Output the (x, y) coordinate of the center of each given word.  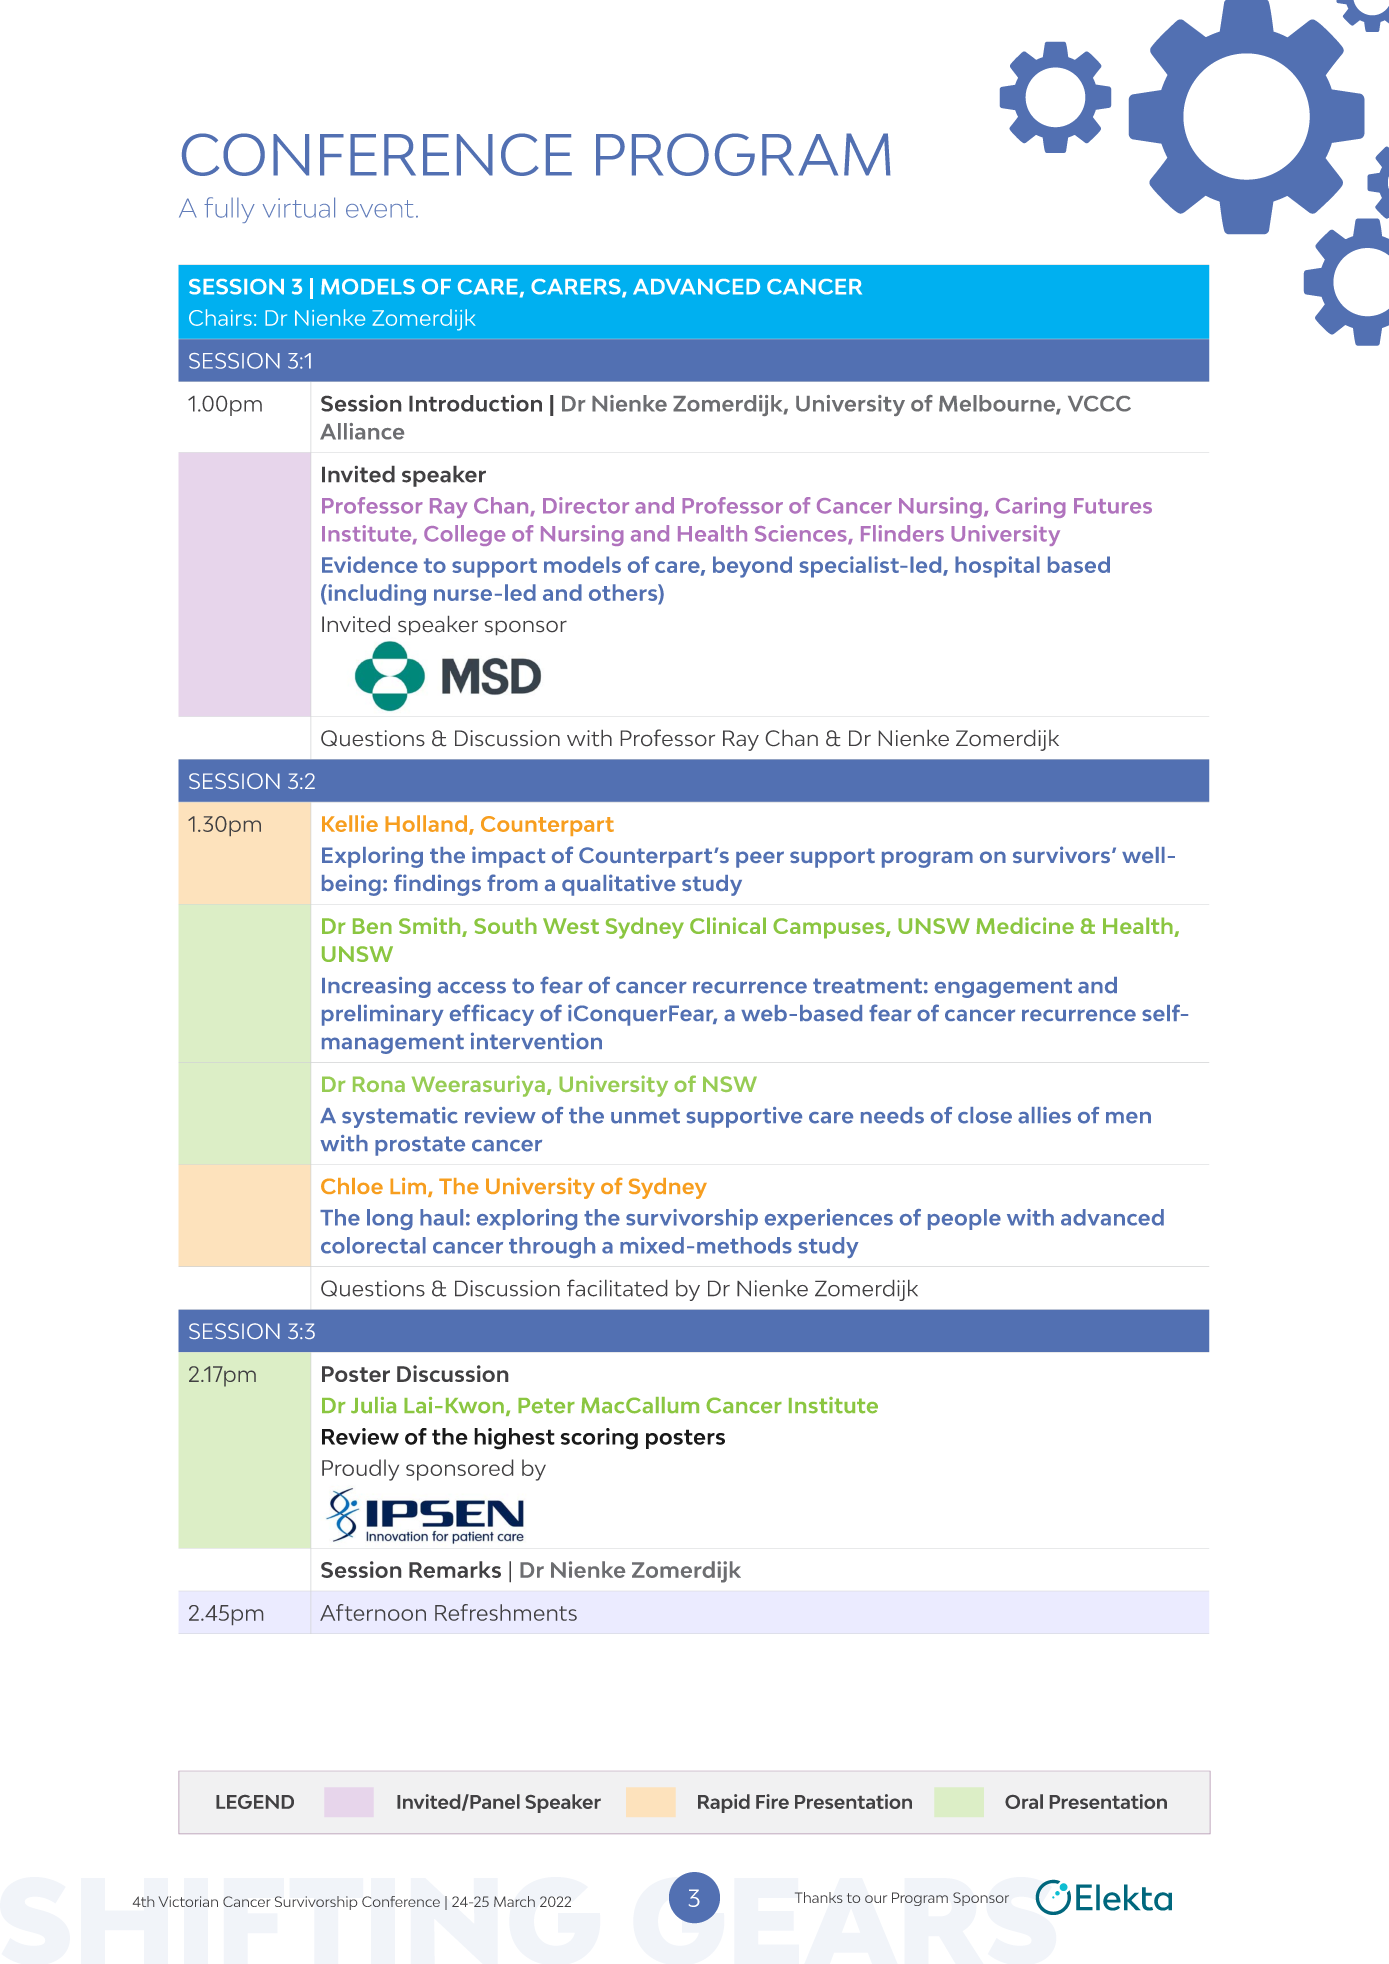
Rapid (724, 1803)
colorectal (373, 1245)
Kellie (350, 823)
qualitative (619, 885)
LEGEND (255, 1802)
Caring (1030, 507)
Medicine (1025, 925)
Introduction (475, 403)
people (964, 1219)
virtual (299, 207)
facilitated (617, 1288)
